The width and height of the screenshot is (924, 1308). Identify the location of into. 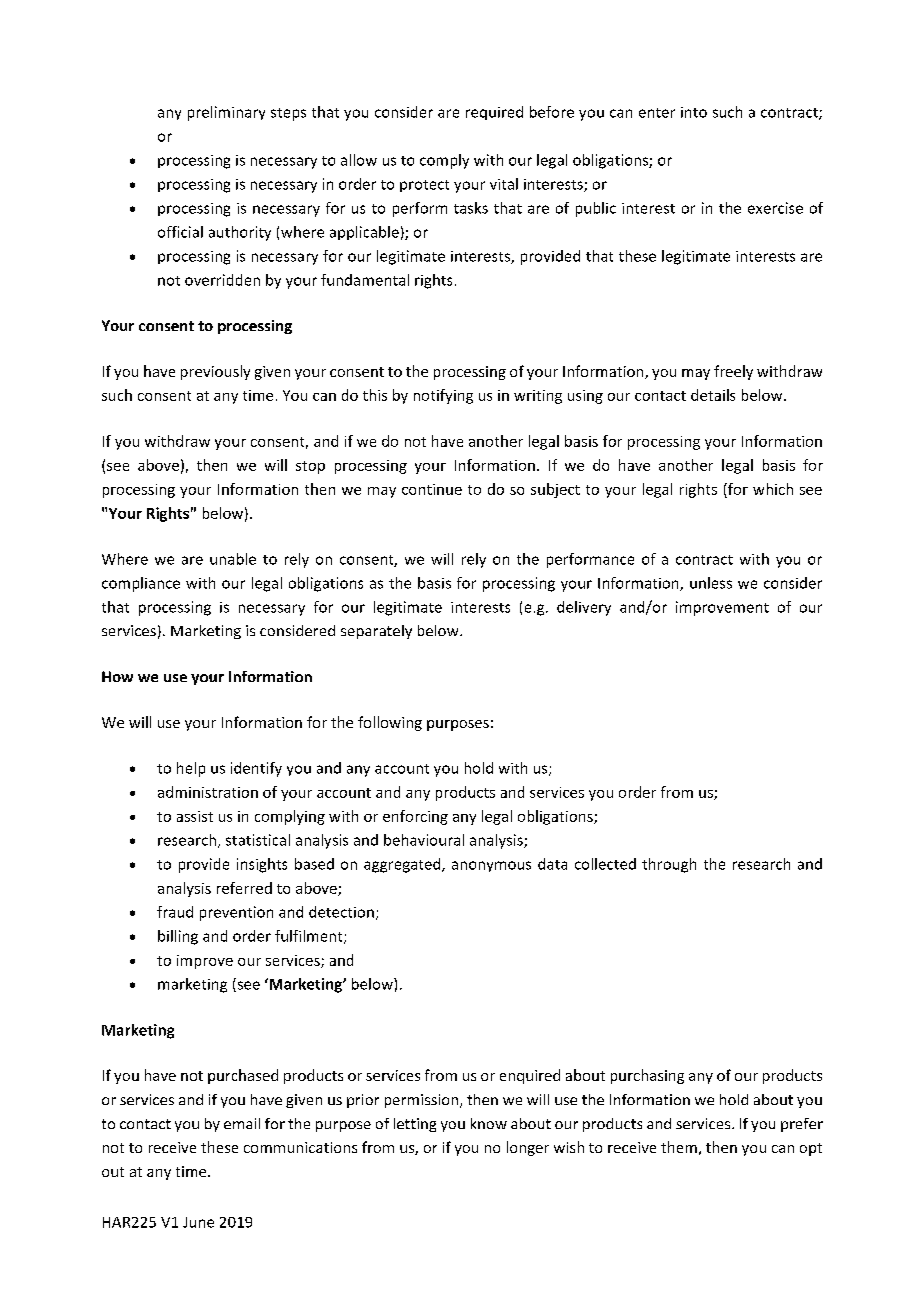
(694, 112).
